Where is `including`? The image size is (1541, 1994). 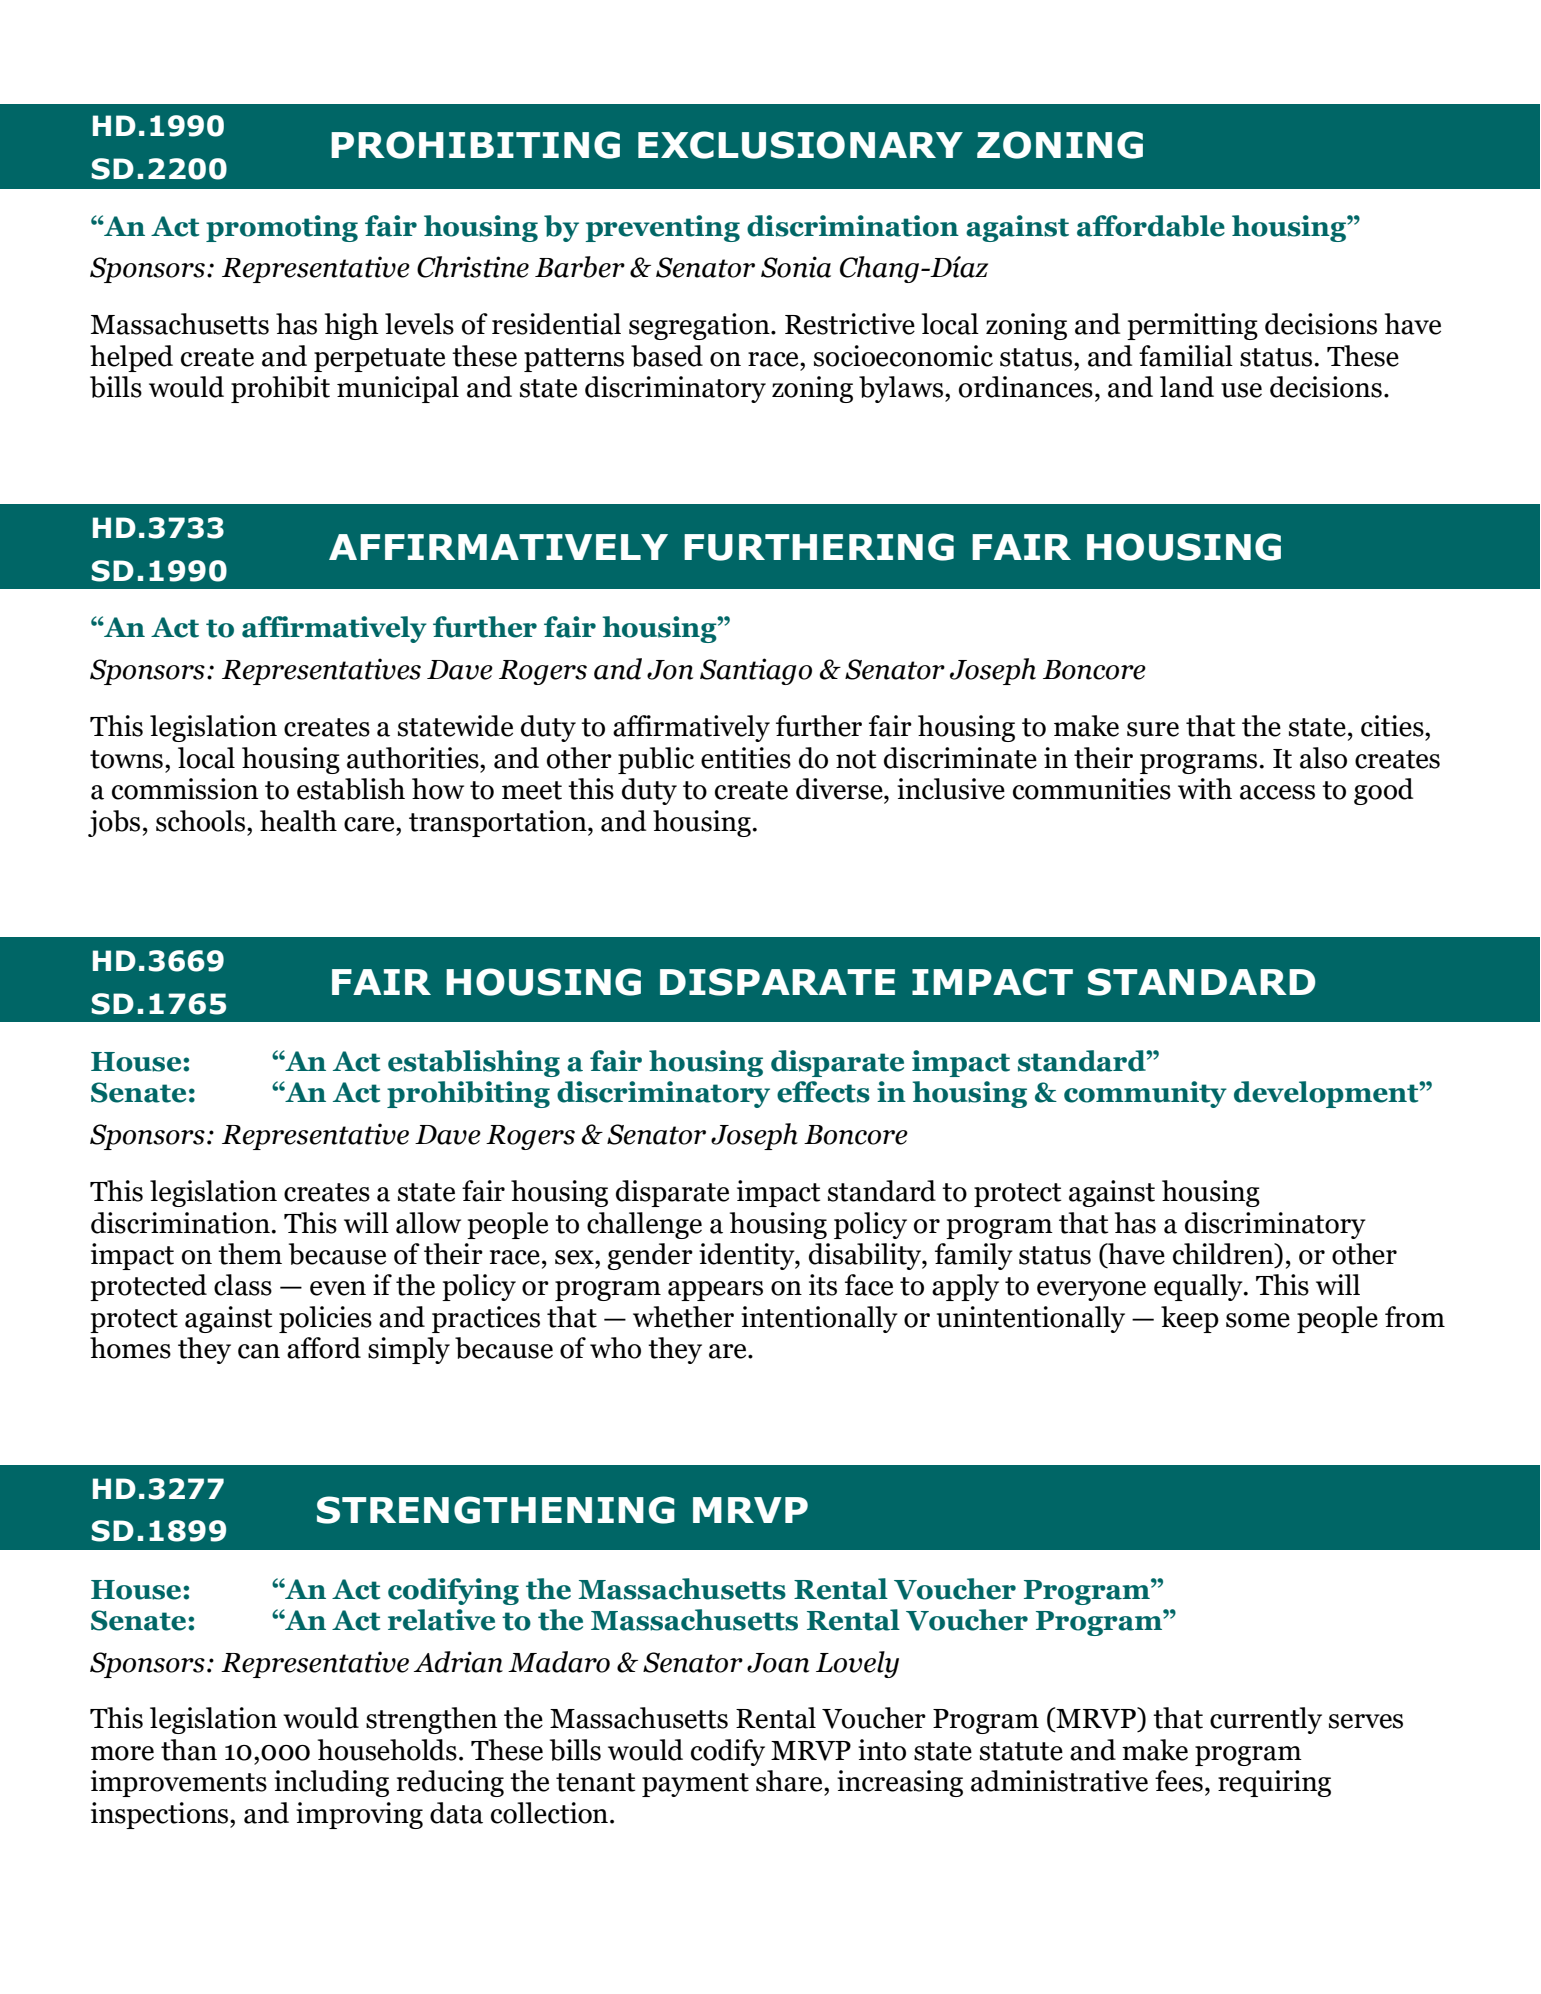 including is located at coordinates (331, 1783).
